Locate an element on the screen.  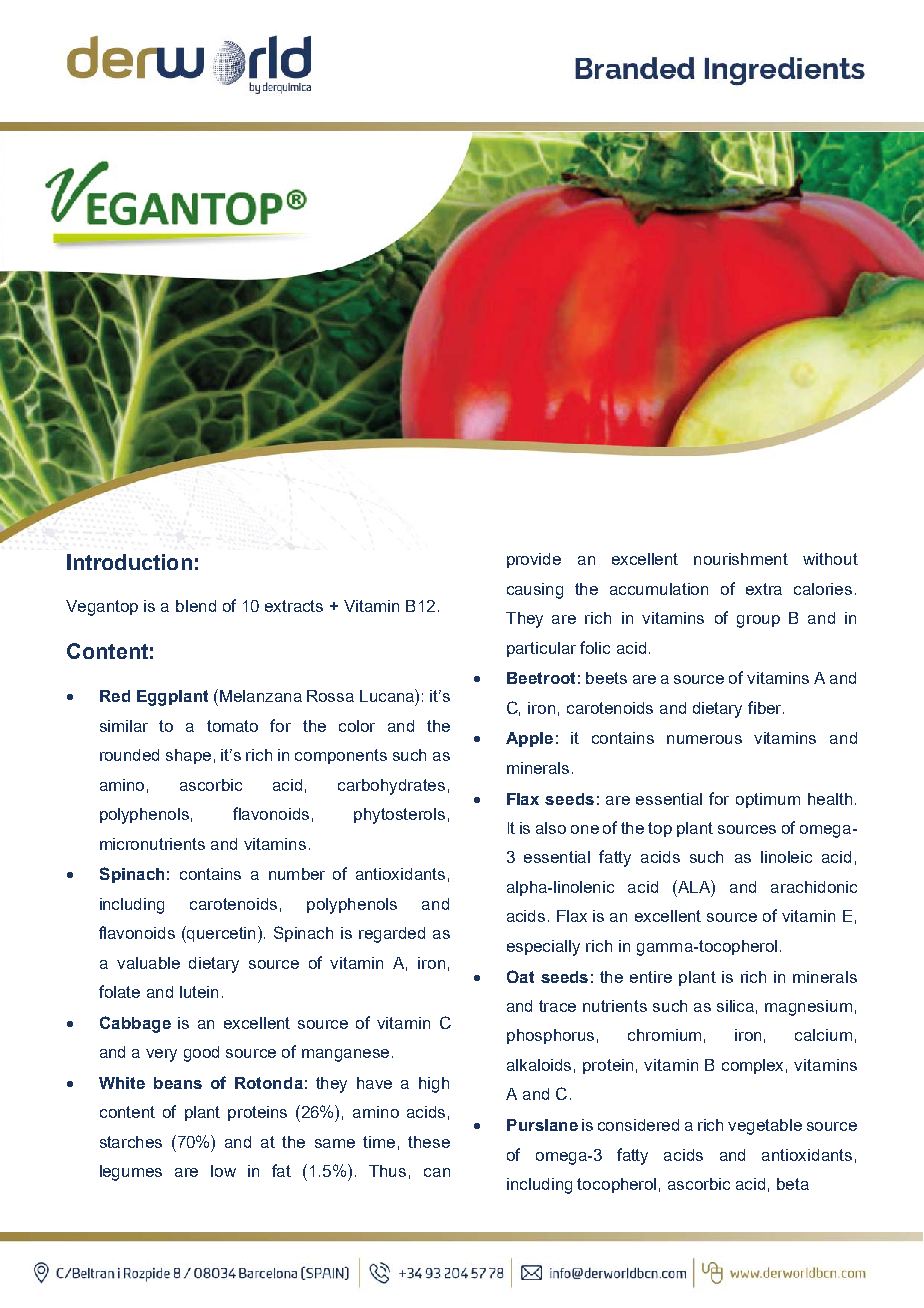
low is located at coordinates (223, 1171).
